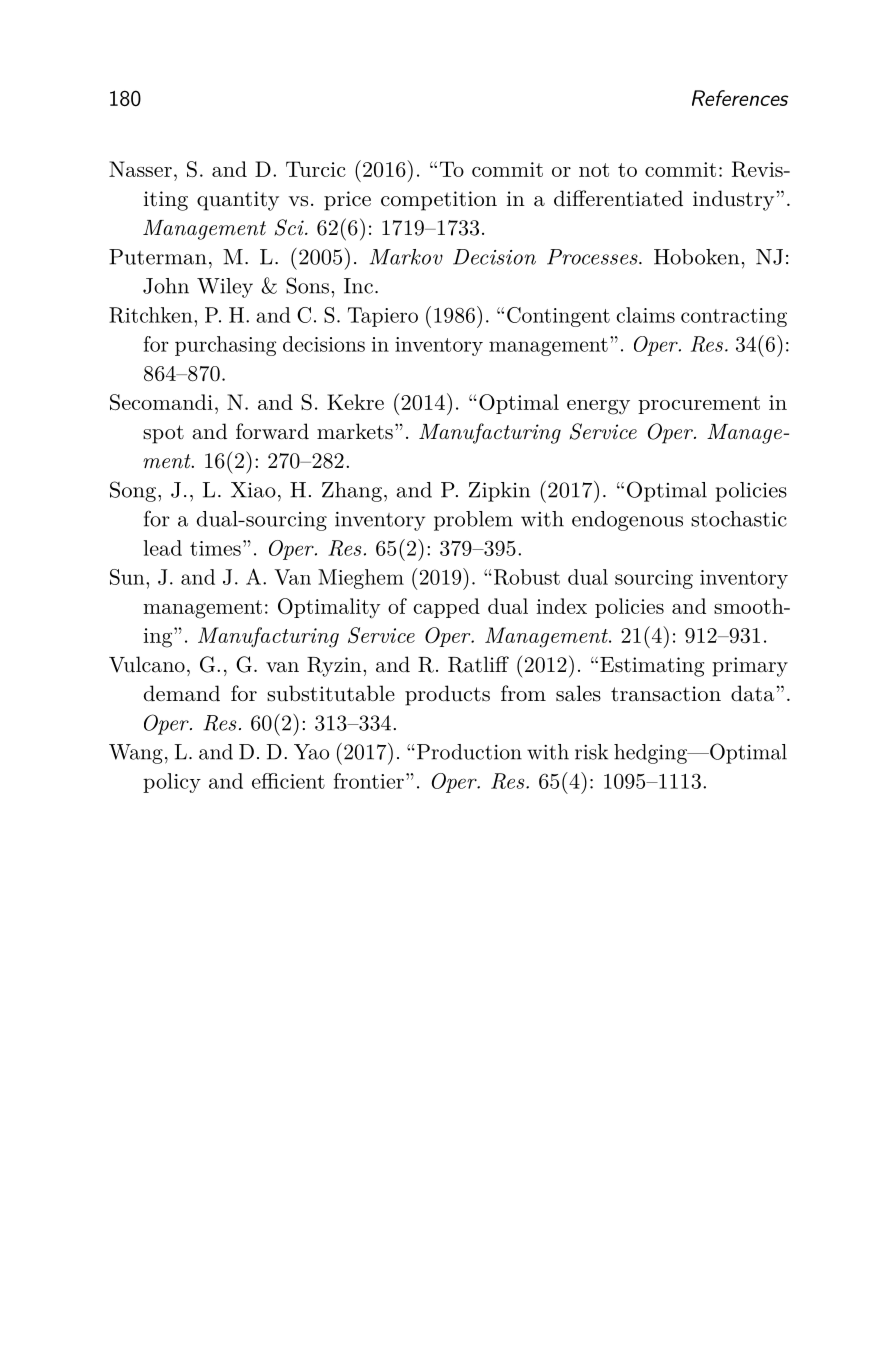 The width and height of the screenshot is (896, 1345). What do you see at coordinates (140, 169) in the screenshot?
I see `Nasser` at bounding box center [140, 169].
